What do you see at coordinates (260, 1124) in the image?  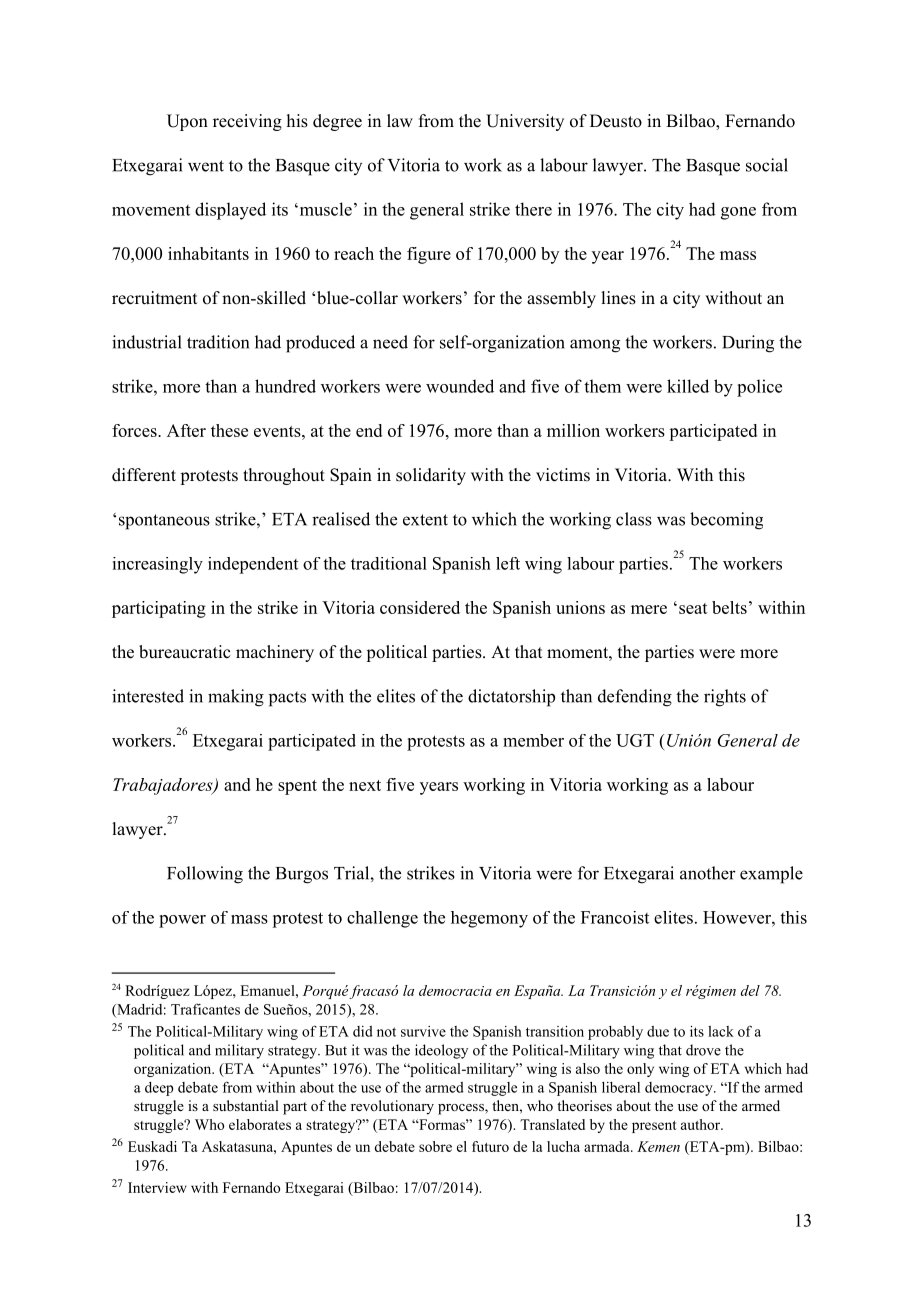 I see `elaborates` at bounding box center [260, 1124].
